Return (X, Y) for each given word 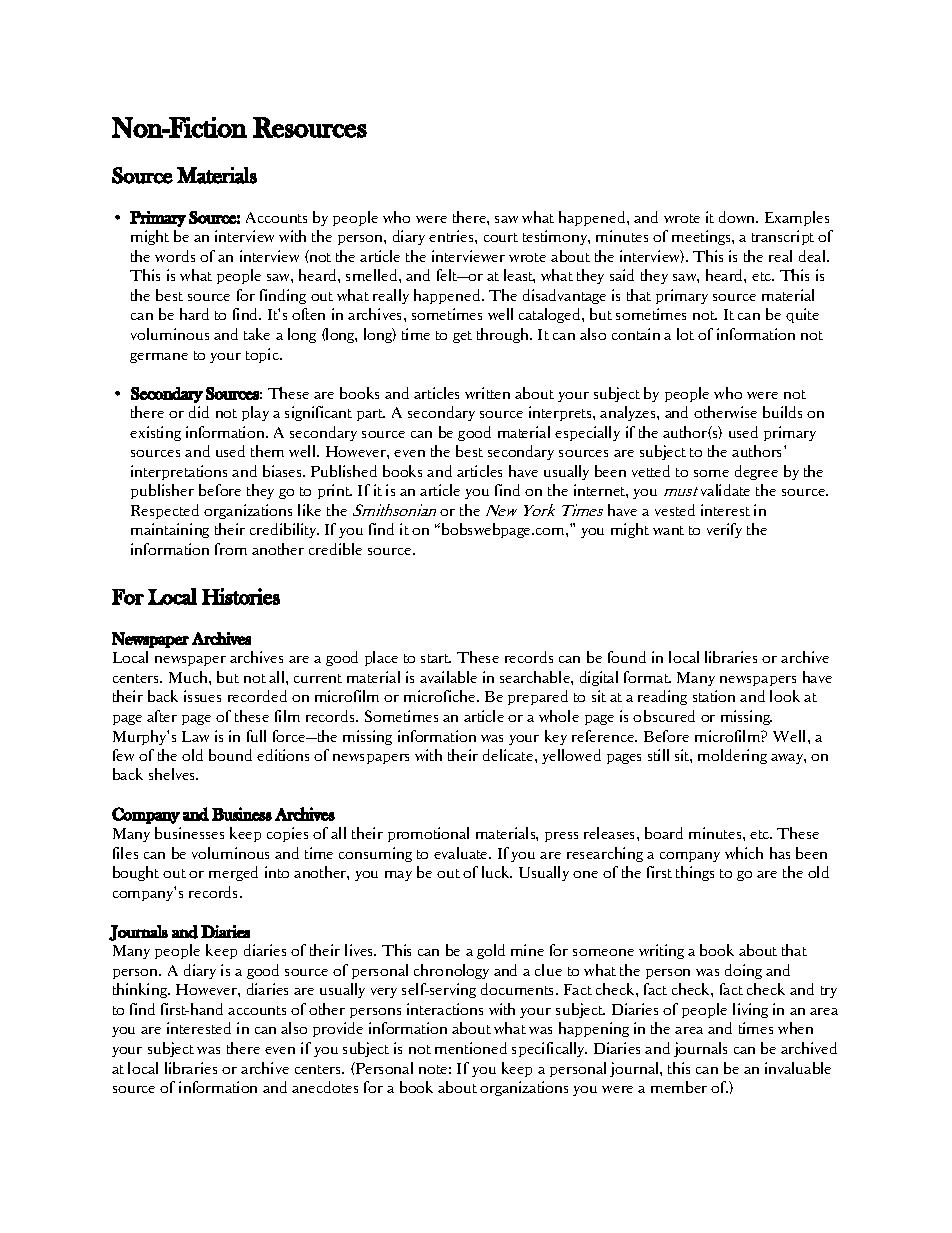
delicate (509, 755)
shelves (173, 774)
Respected (165, 511)
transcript (783, 237)
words (175, 256)
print (335, 491)
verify (724, 530)
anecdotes (325, 1087)
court (501, 237)
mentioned (471, 1048)
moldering (732, 756)
